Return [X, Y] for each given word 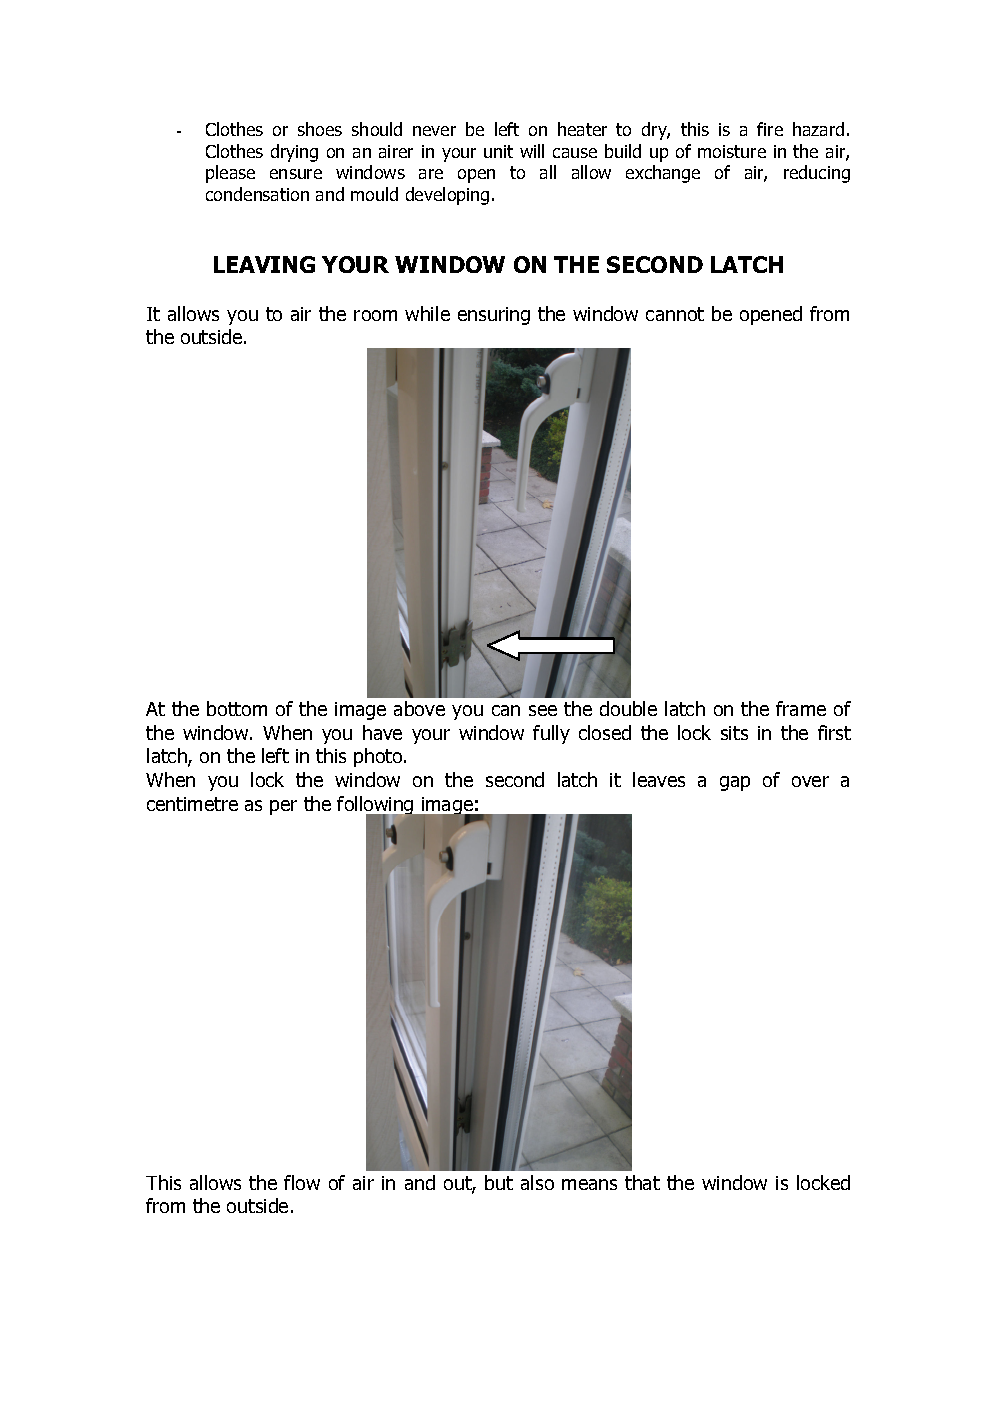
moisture [732, 151]
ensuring [494, 316]
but [499, 1182]
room [375, 315]
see [543, 710]
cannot [675, 314]
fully [551, 734]
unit [498, 151]
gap [735, 783]
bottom [237, 708]
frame [801, 708]
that [642, 1182]
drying [294, 153]
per [283, 807]
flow [302, 1182]
